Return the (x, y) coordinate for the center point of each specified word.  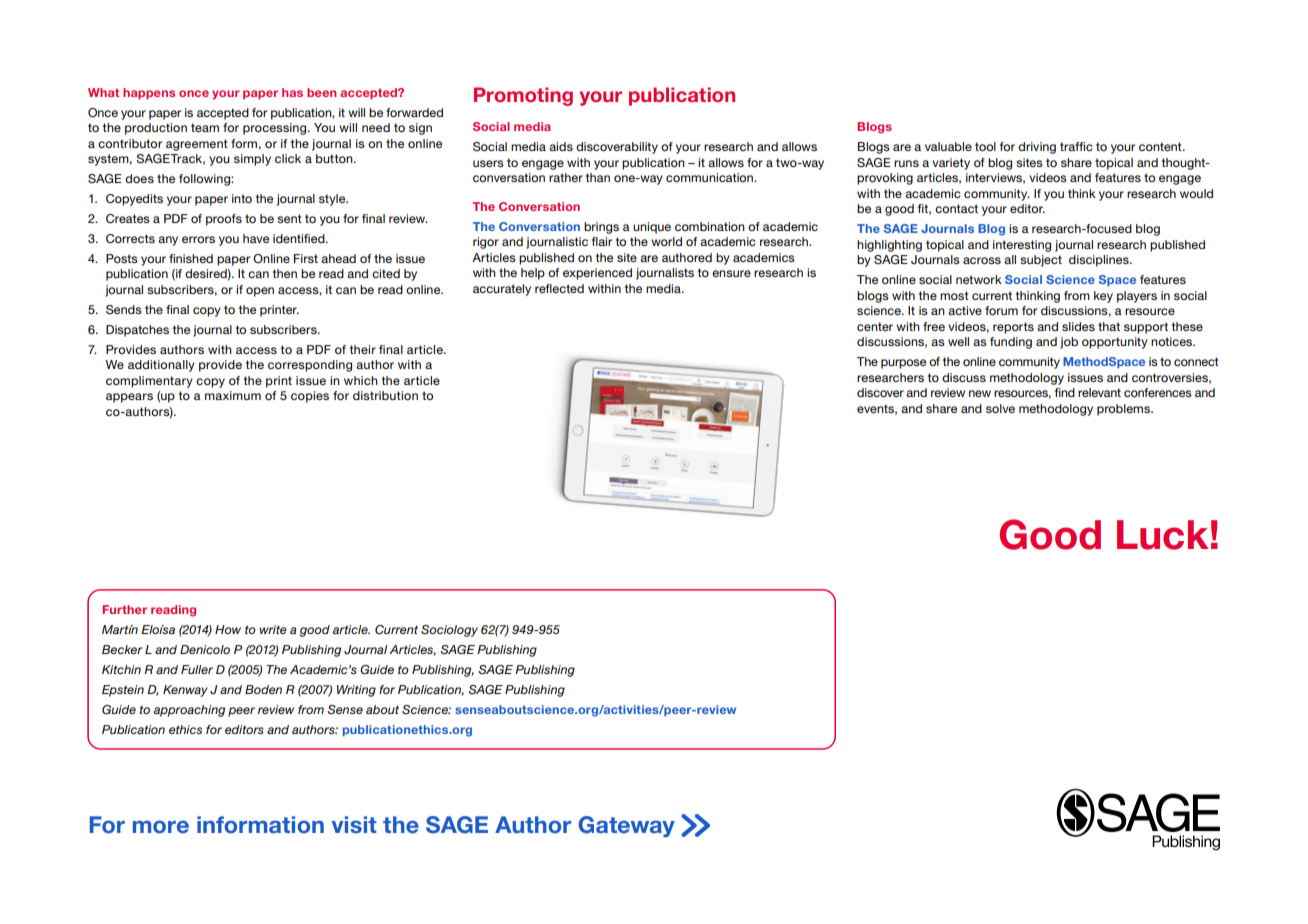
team (205, 127)
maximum (233, 395)
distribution (385, 395)
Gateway (626, 826)
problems (1124, 410)
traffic (1076, 146)
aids (561, 146)
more (161, 827)
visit (354, 824)
